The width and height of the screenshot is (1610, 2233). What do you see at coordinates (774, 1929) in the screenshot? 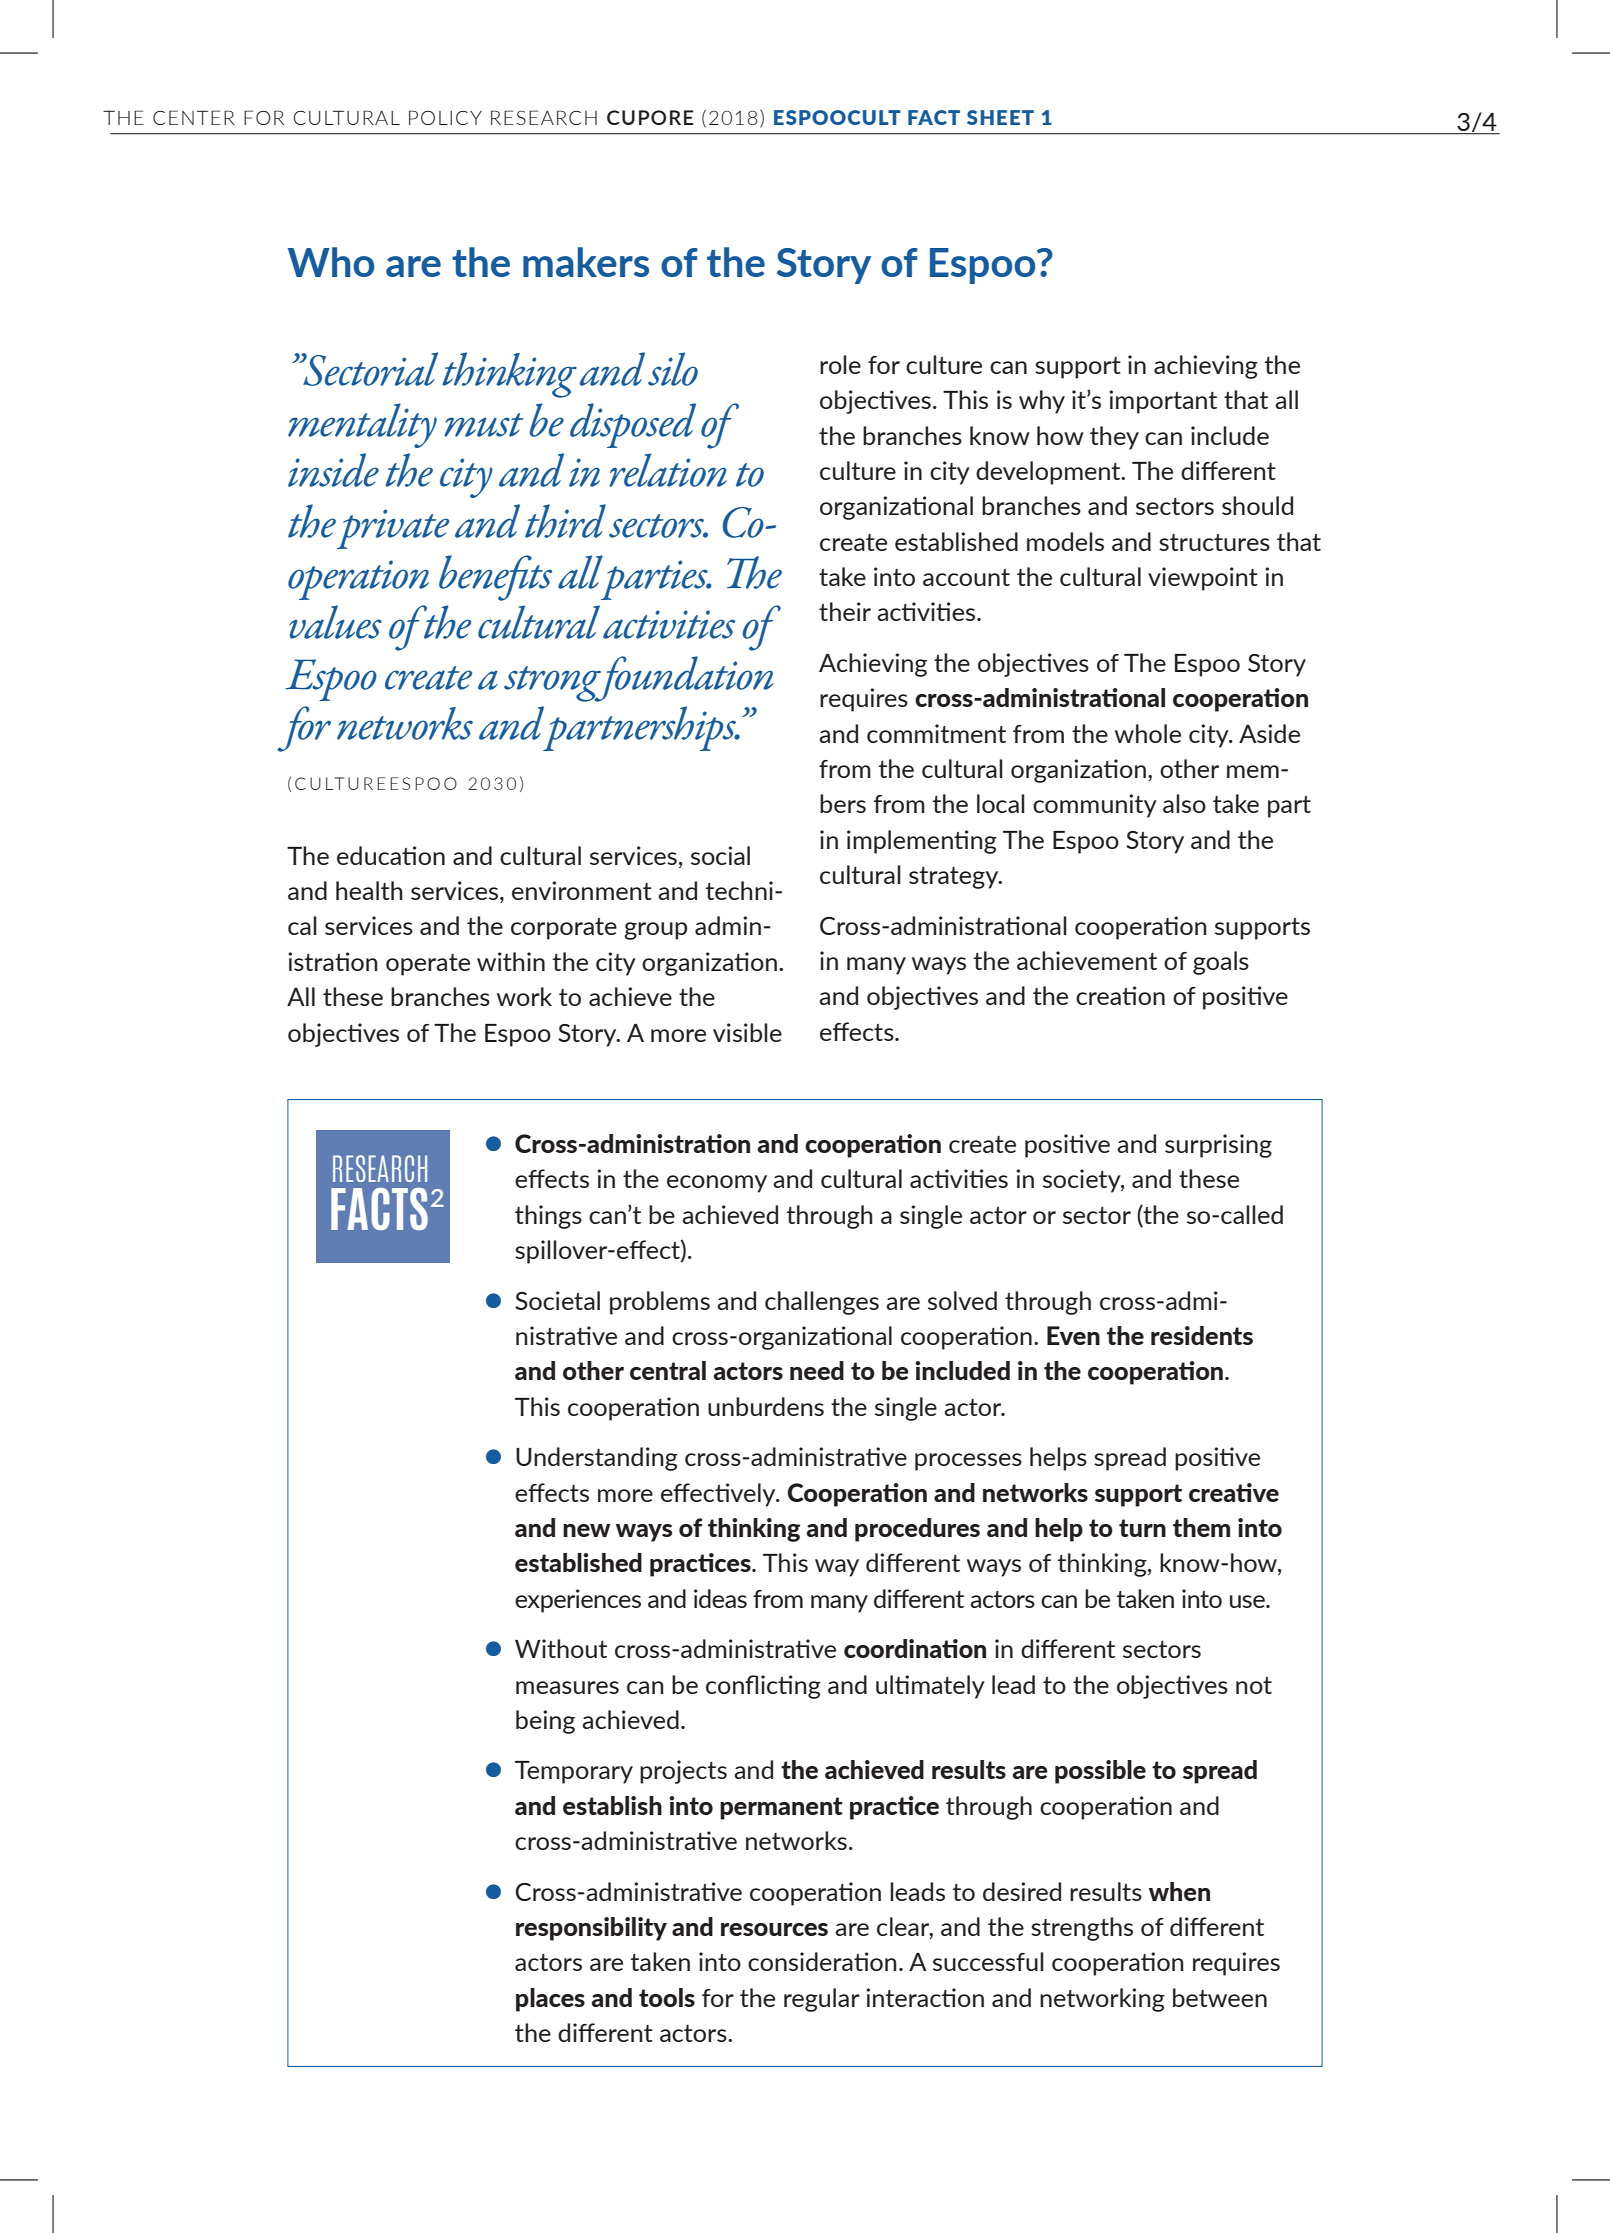
I see `resources` at bounding box center [774, 1929].
